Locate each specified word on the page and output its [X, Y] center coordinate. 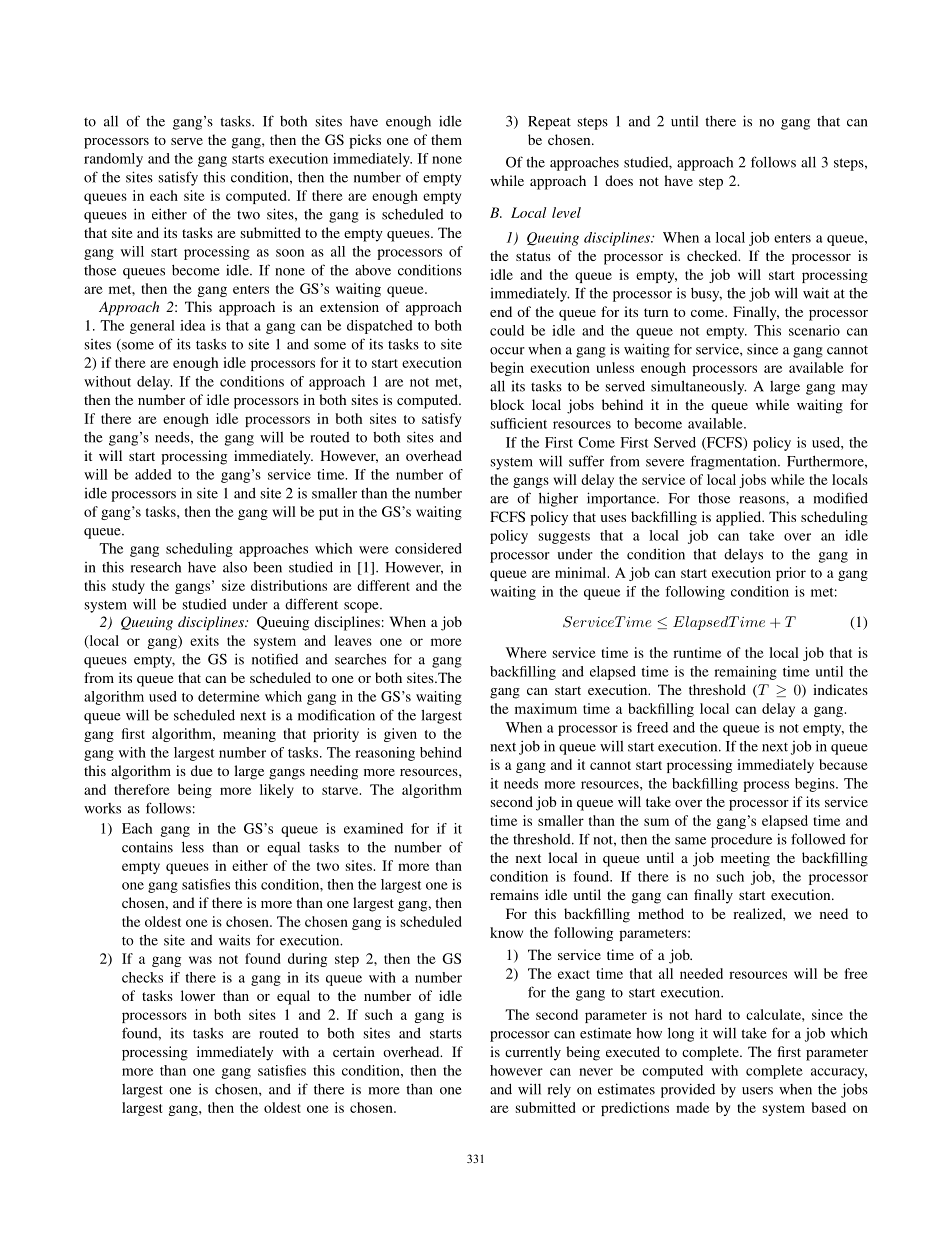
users [757, 1091]
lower [198, 995]
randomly [113, 160]
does [619, 180]
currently [533, 1053]
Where [526, 652]
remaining [745, 673]
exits [204, 640]
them [446, 139]
